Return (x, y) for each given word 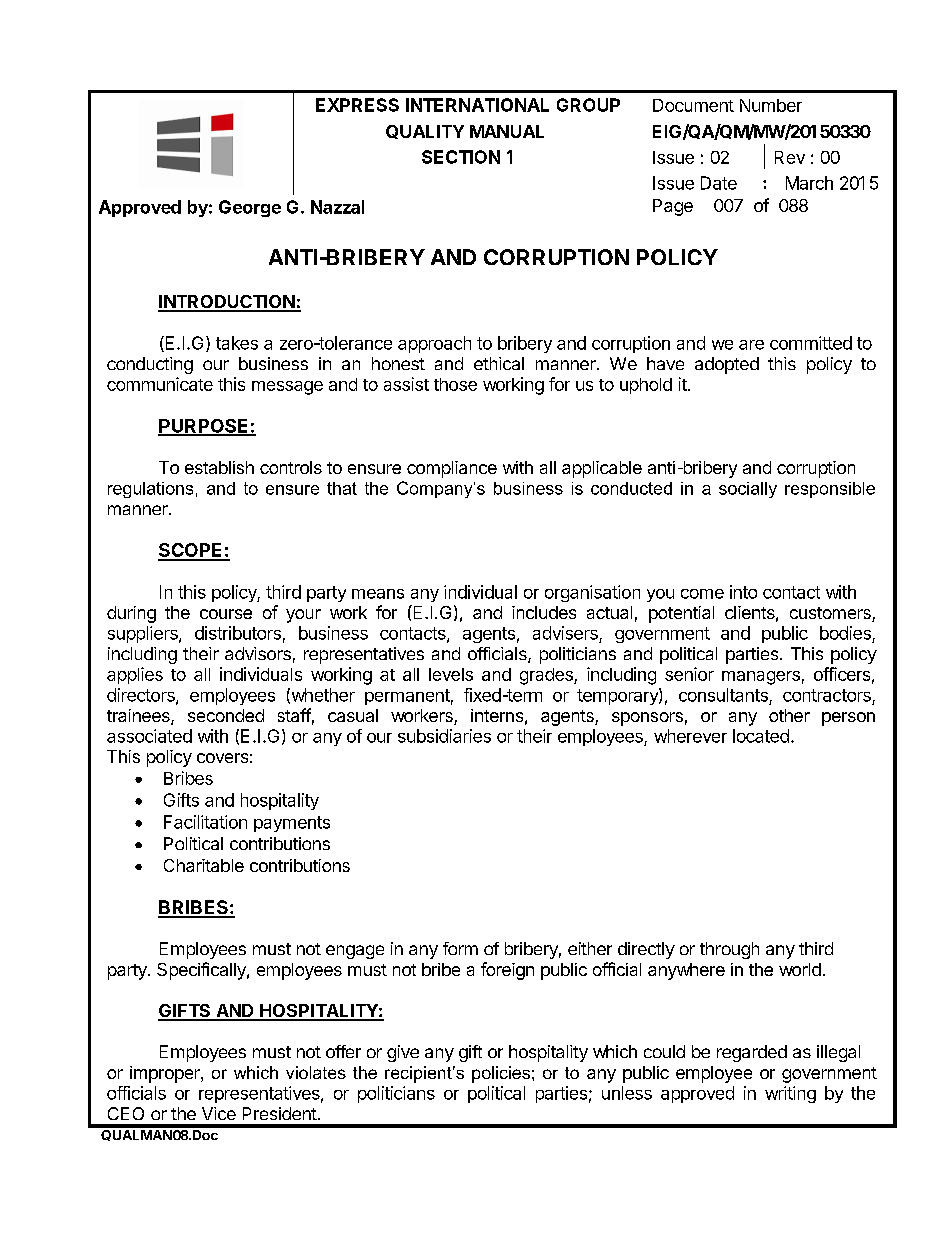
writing (790, 1094)
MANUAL (507, 131)
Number (771, 105)
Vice (219, 1113)
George (250, 208)
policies (501, 1074)
